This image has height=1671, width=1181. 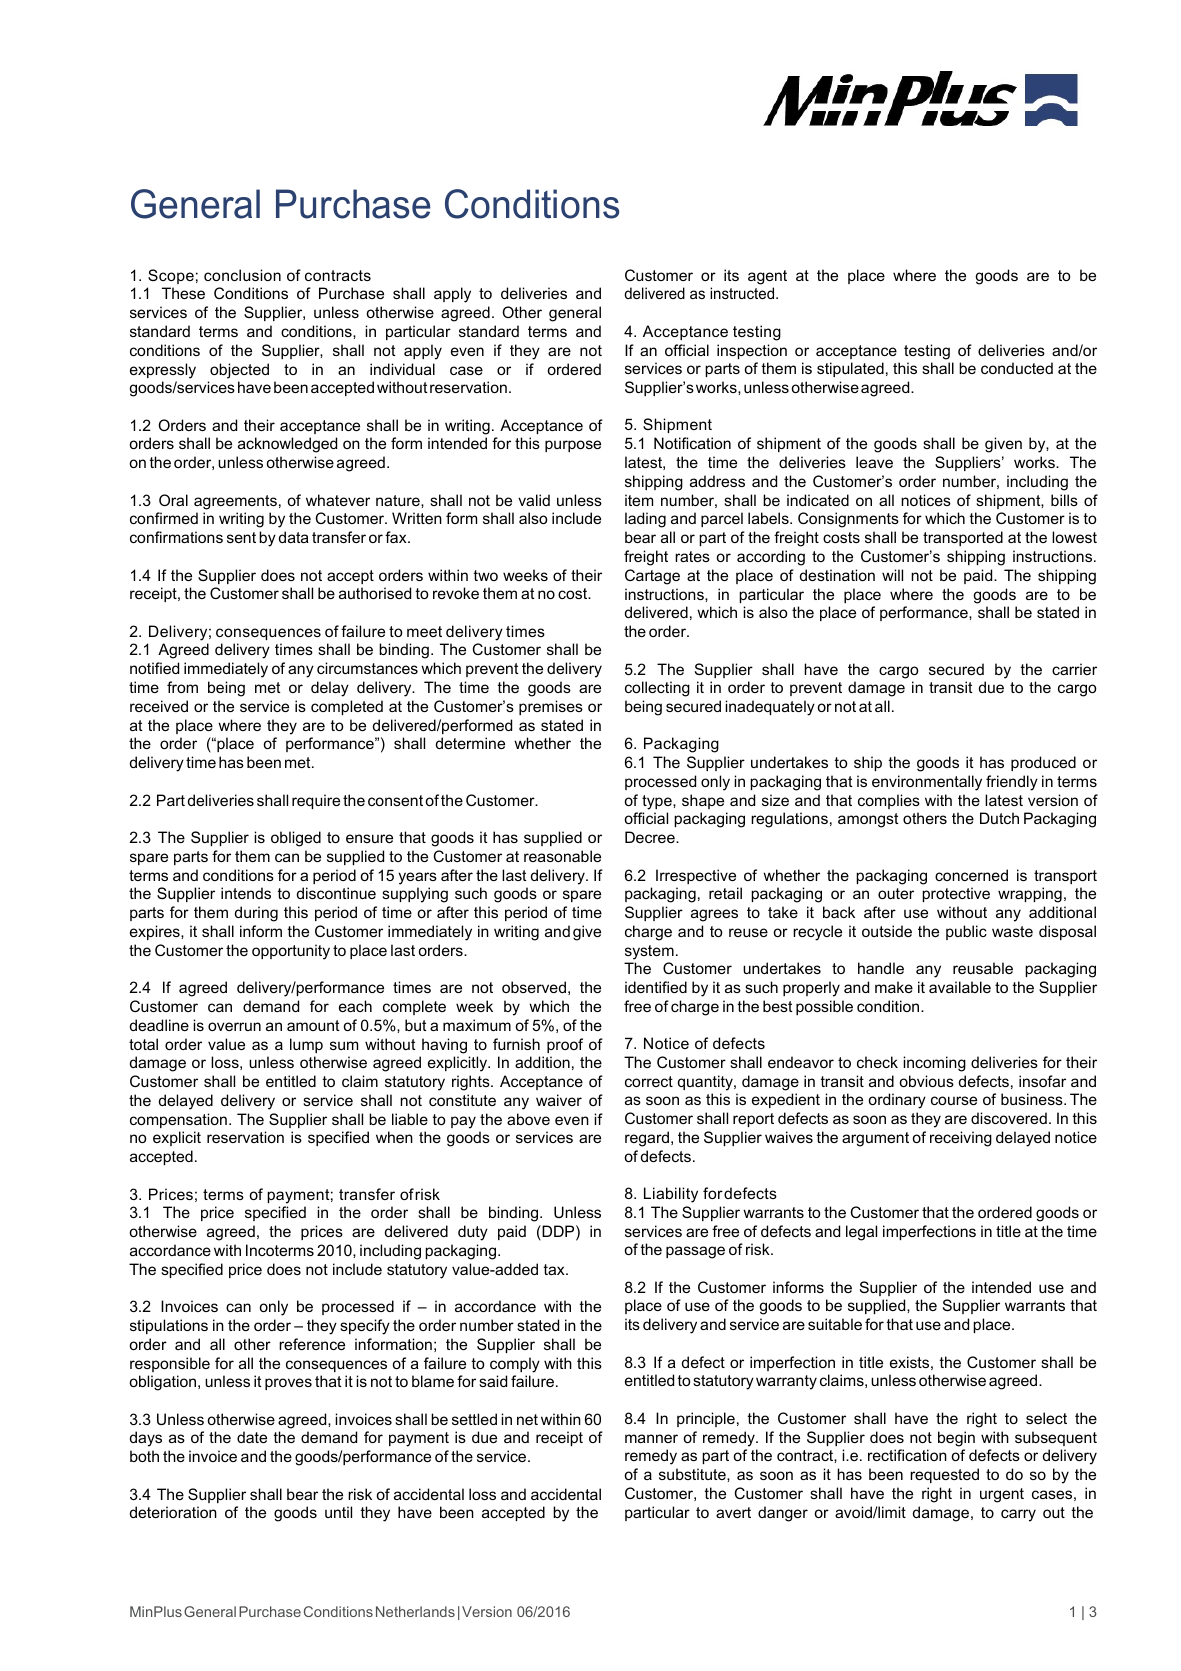 What do you see at coordinates (966, 932) in the image?
I see `public` at bounding box center [966, 932].
